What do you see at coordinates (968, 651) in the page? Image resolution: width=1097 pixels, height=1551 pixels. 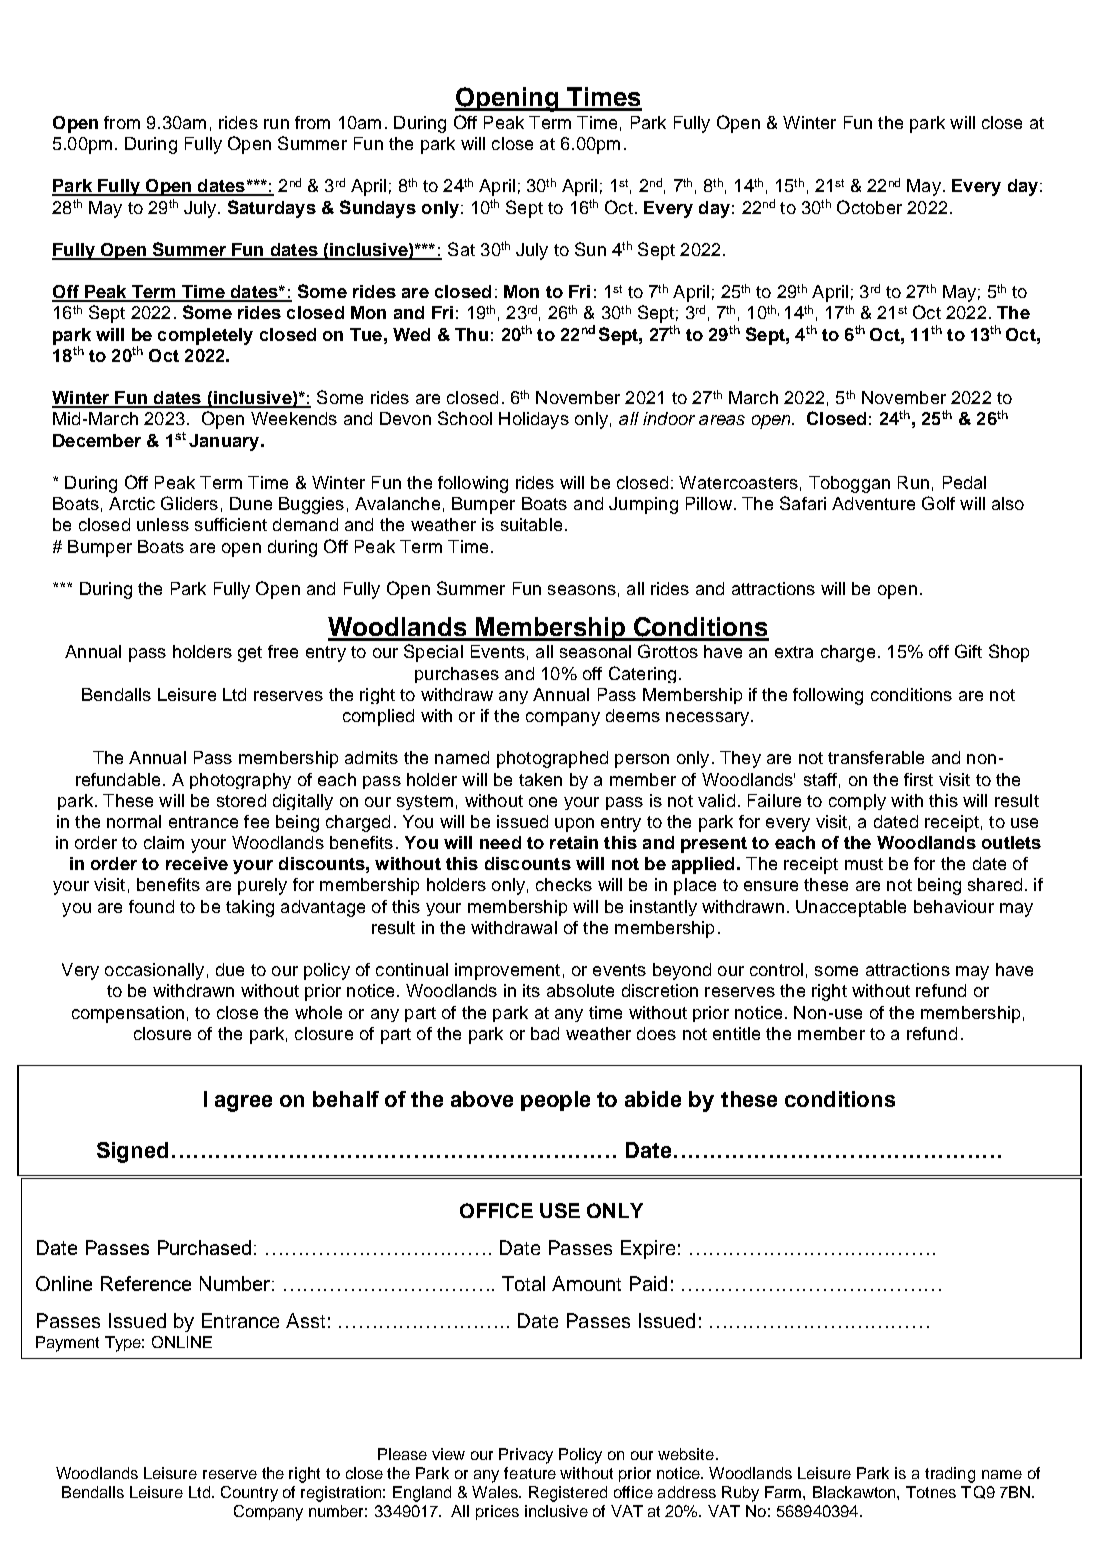 I see `Gift` at bounding box center [968, 651].
